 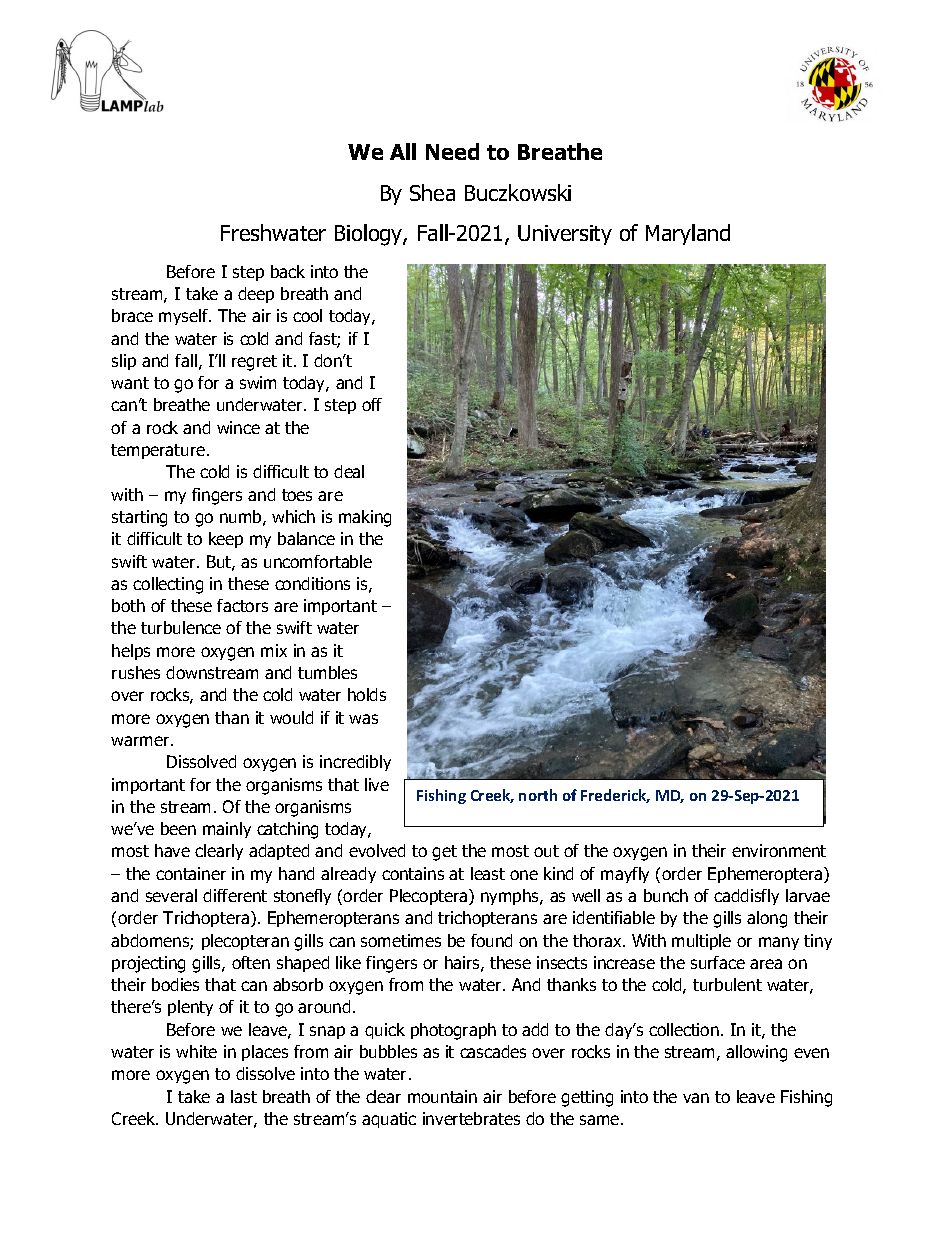 I want to click on Shea, so click(x=432, y=192).
